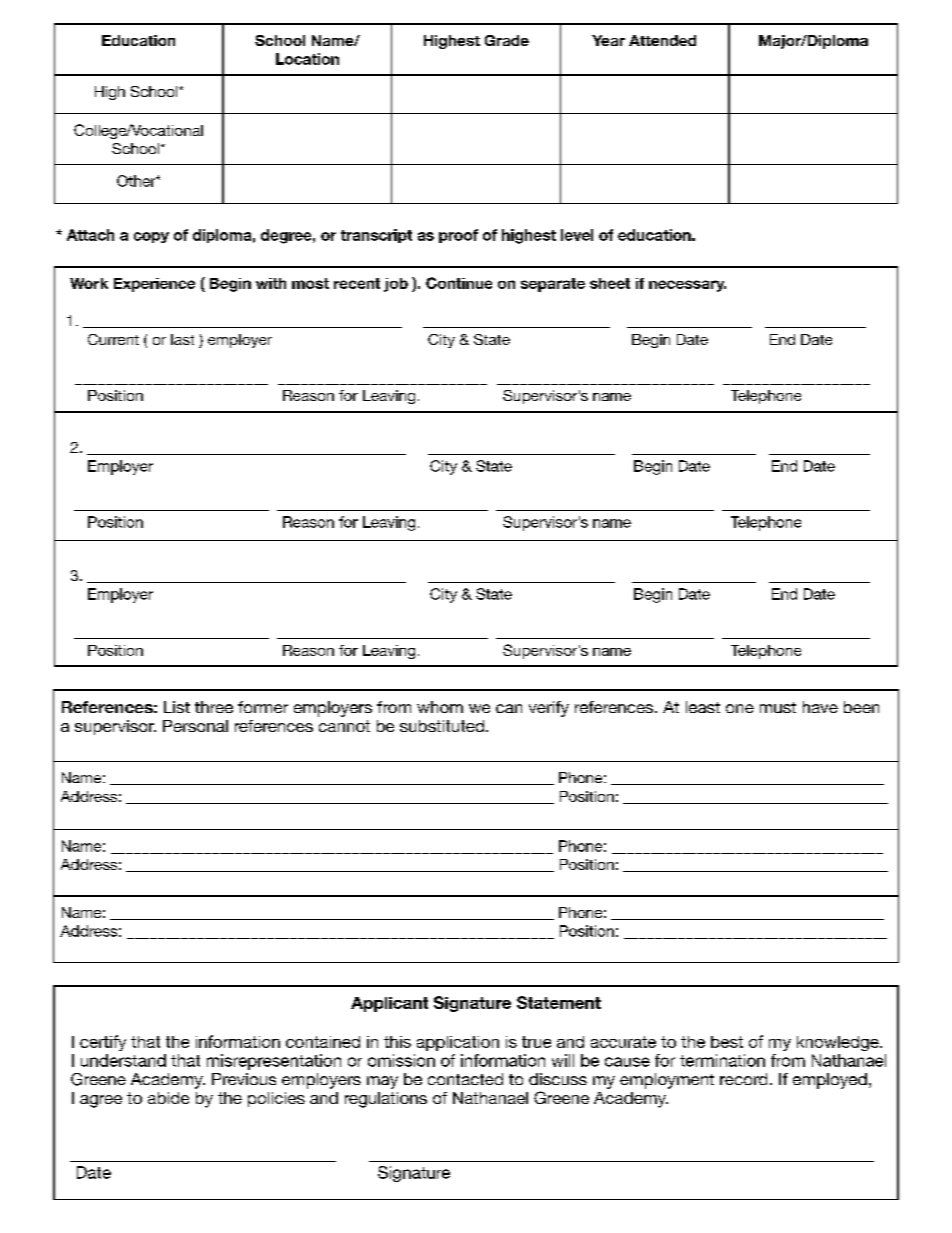 Image resolution: width=952 pixels, height=1233 pixels. I want to click on Grade, so click(507, 40).
